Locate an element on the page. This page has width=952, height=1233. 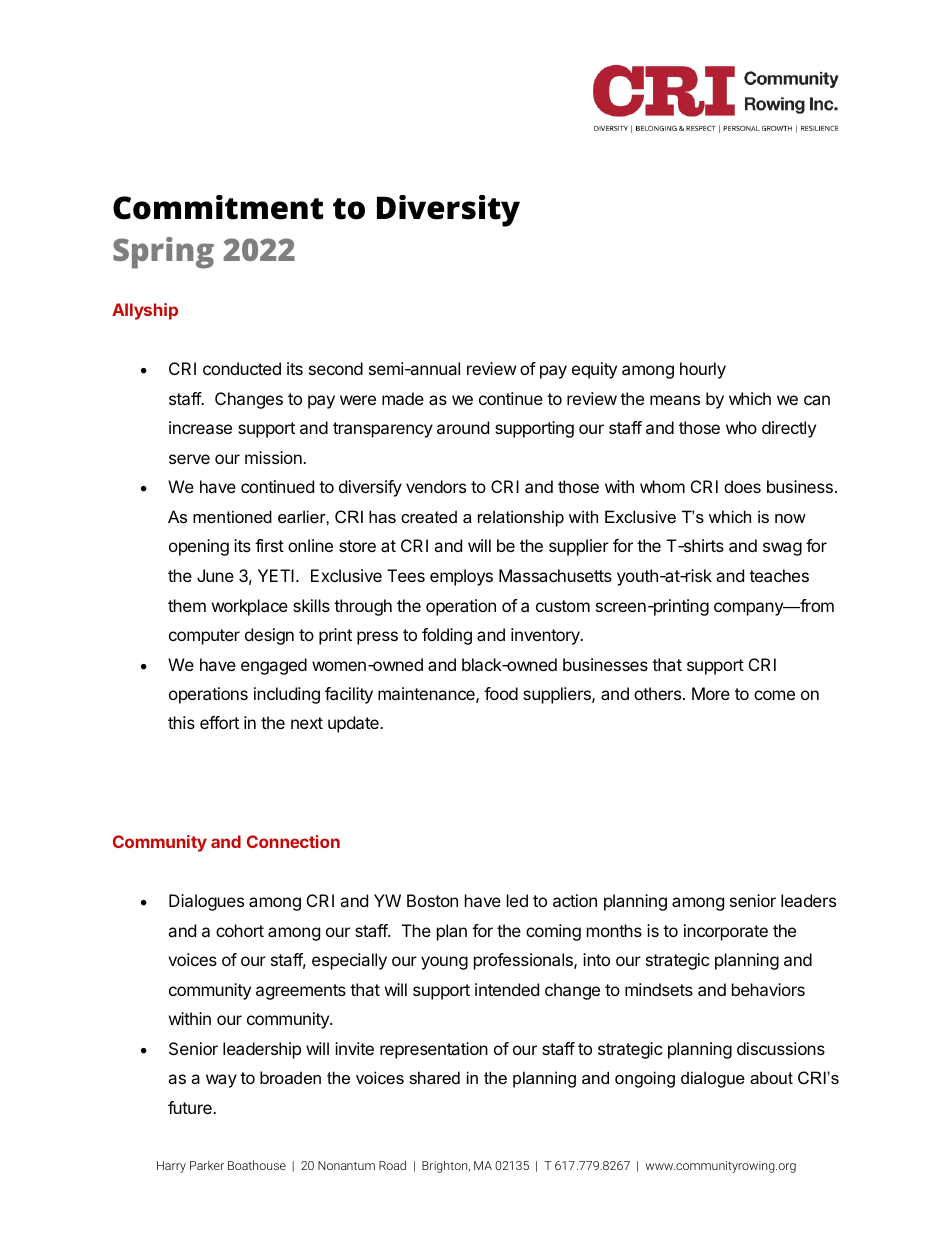
Commitment is located at coordinates (218, 207).
